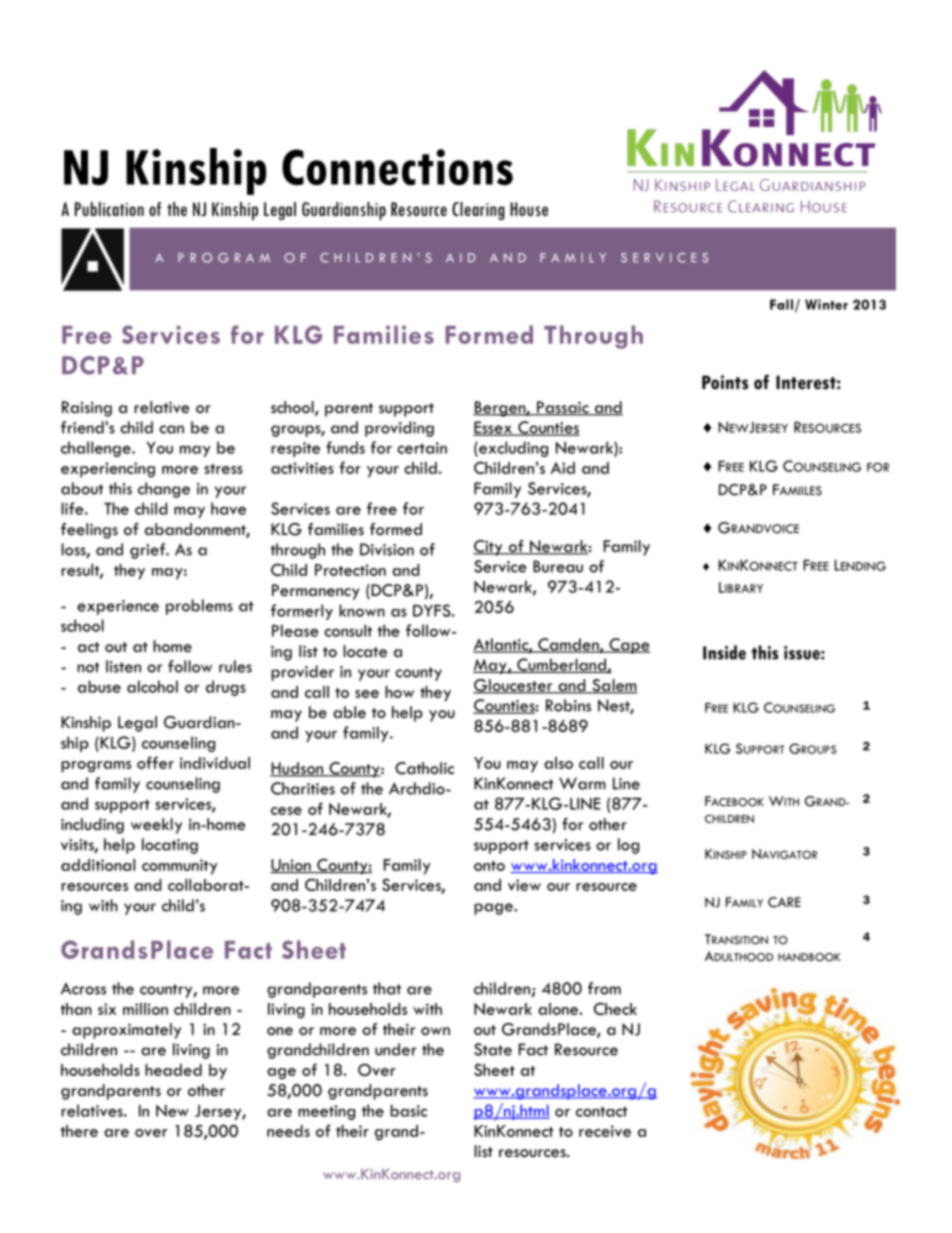  I want to click on how, so click(399, 692).
